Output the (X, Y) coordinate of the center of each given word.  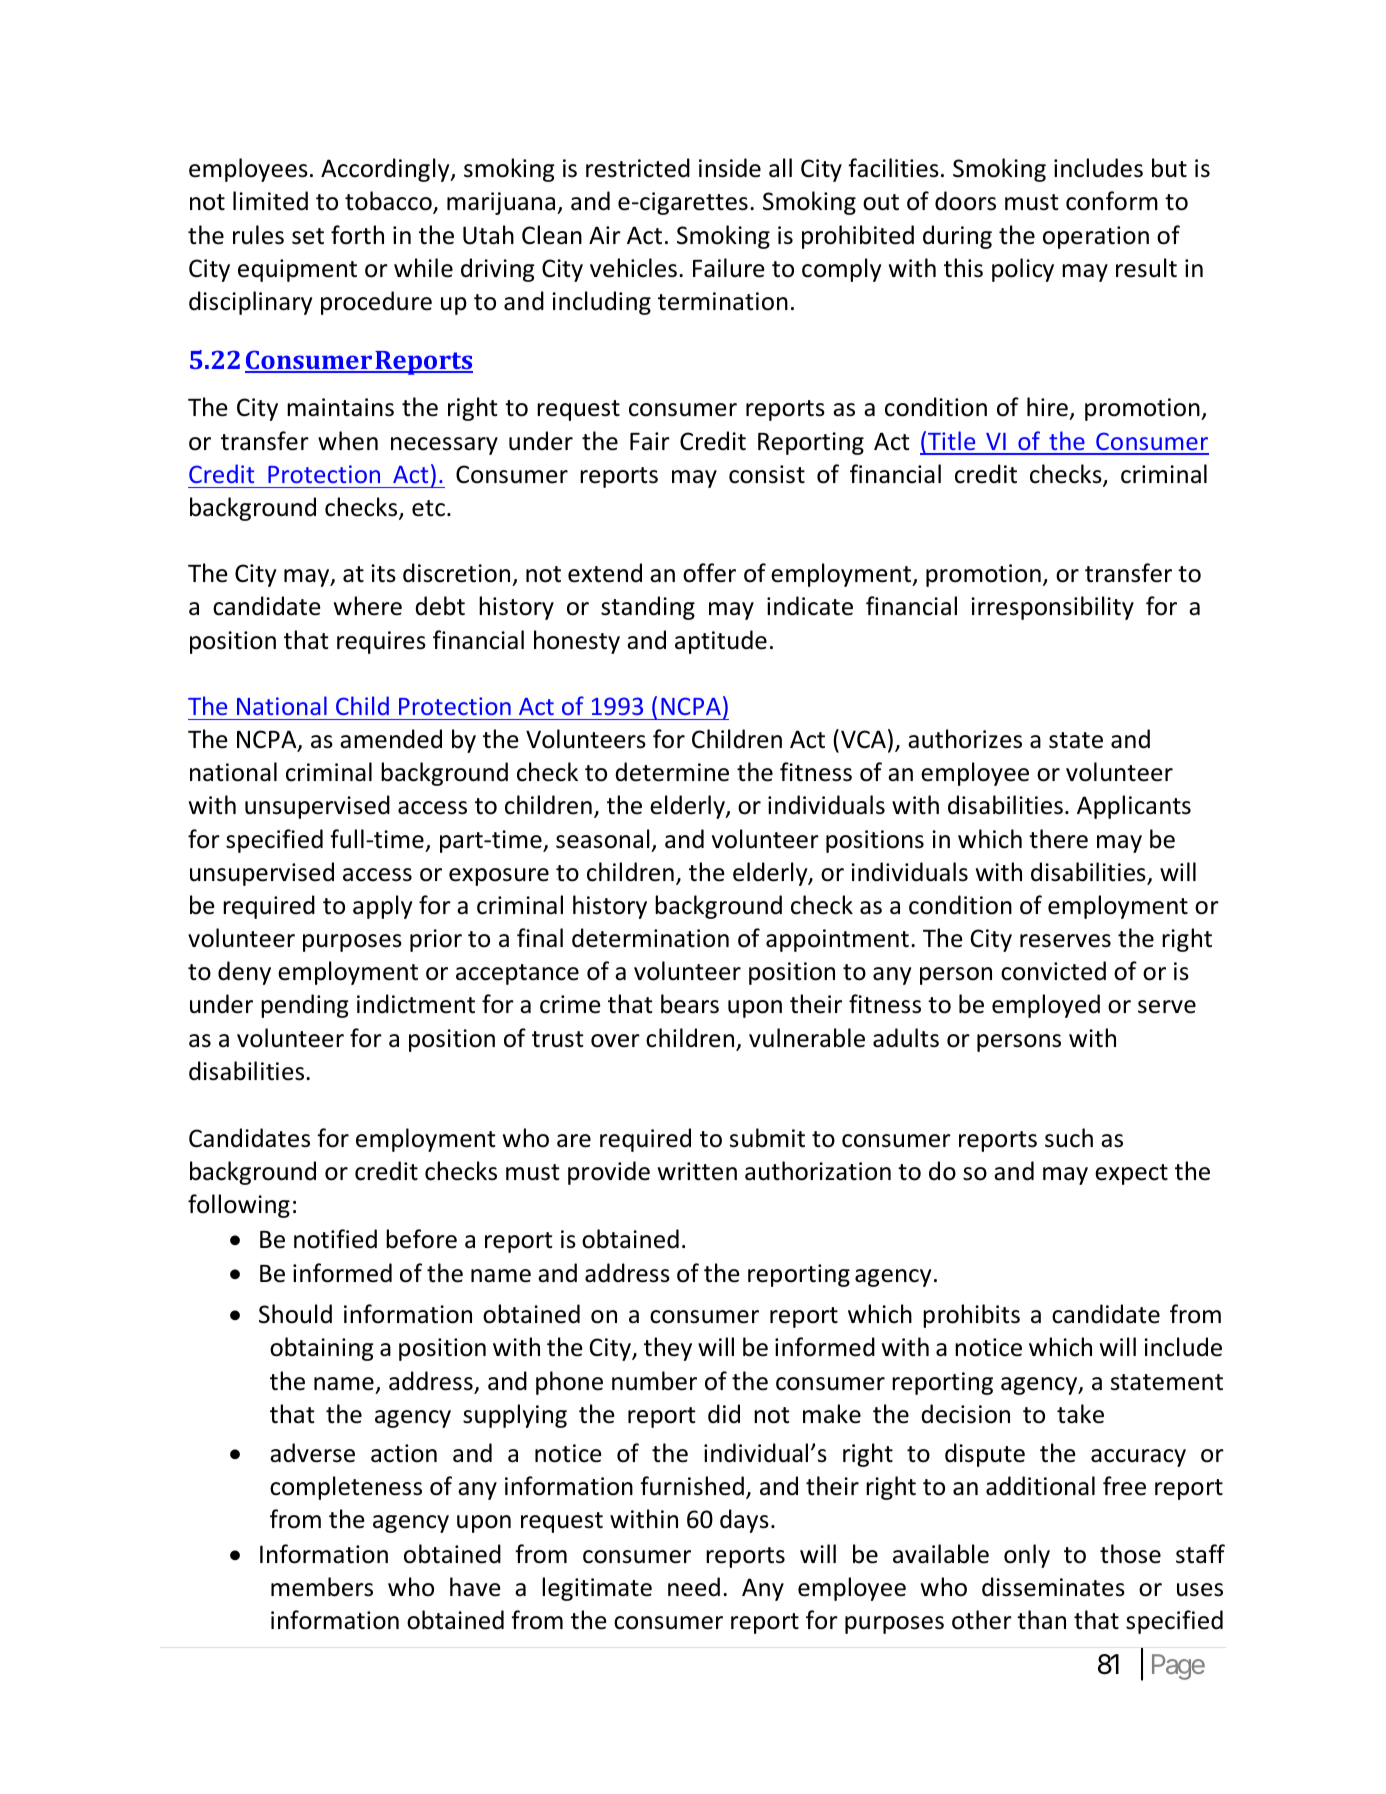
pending (305, 1006)
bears (690, 1004)
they (668, 1349)
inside (730, 168)
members (322, 1587)
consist (767, 474)
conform (1112, 201)
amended (391, 739)
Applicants (1134, 807)
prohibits (971, 1316)
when (348, 441)
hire (1048, 408)
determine (672, 772)
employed (1046, 1006)
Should (295, 1314)
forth (357, 235)
